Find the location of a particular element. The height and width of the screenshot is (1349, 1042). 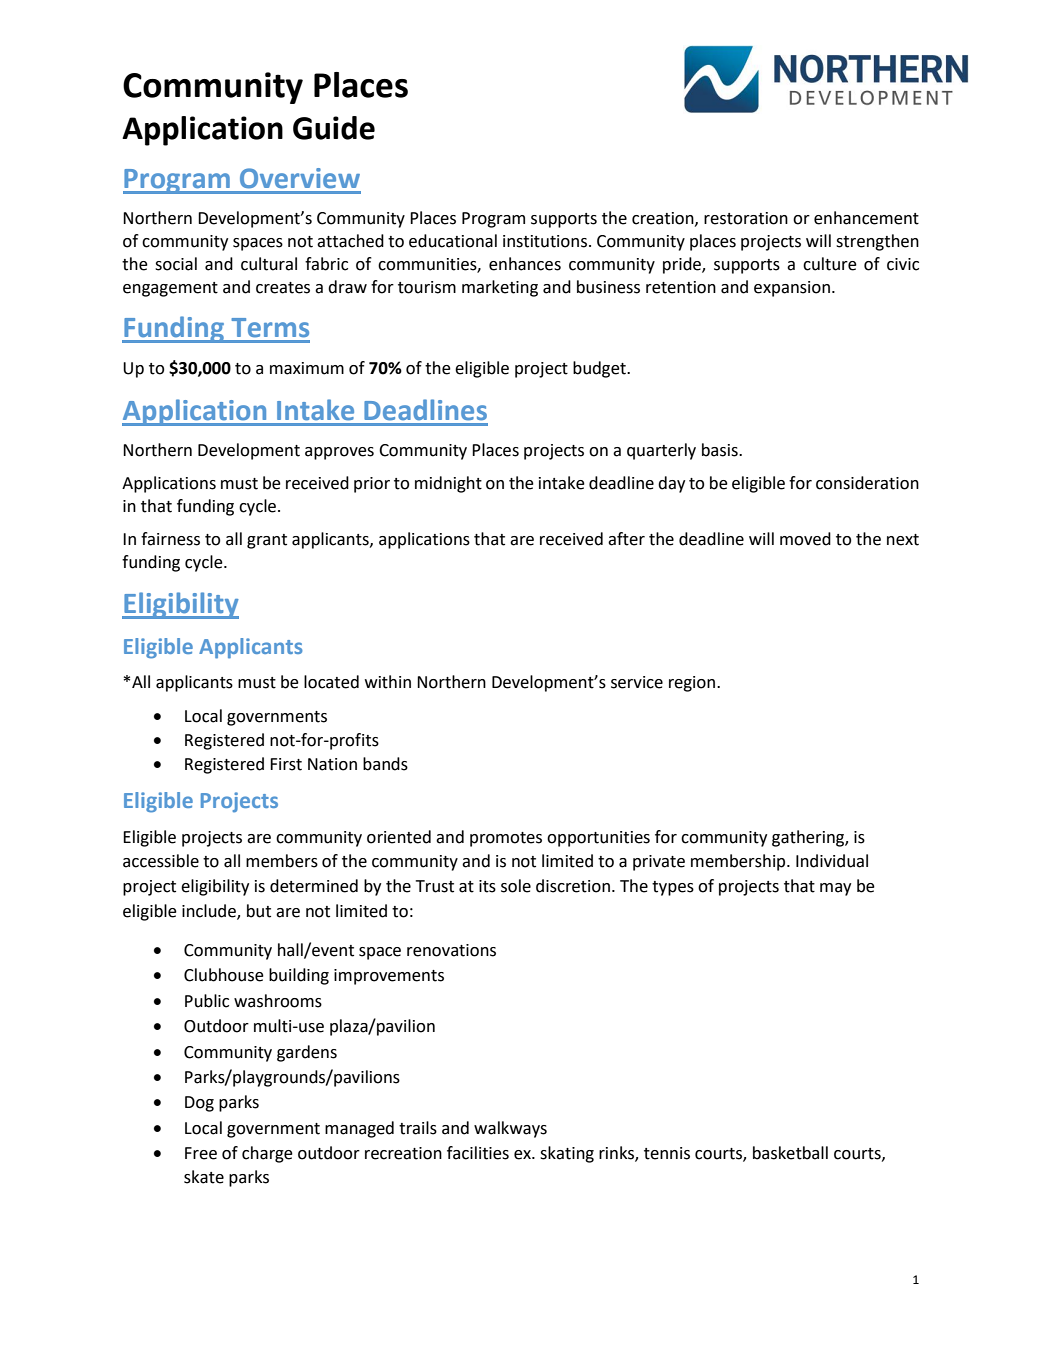

charge is located at coordinates (267, 1154).
